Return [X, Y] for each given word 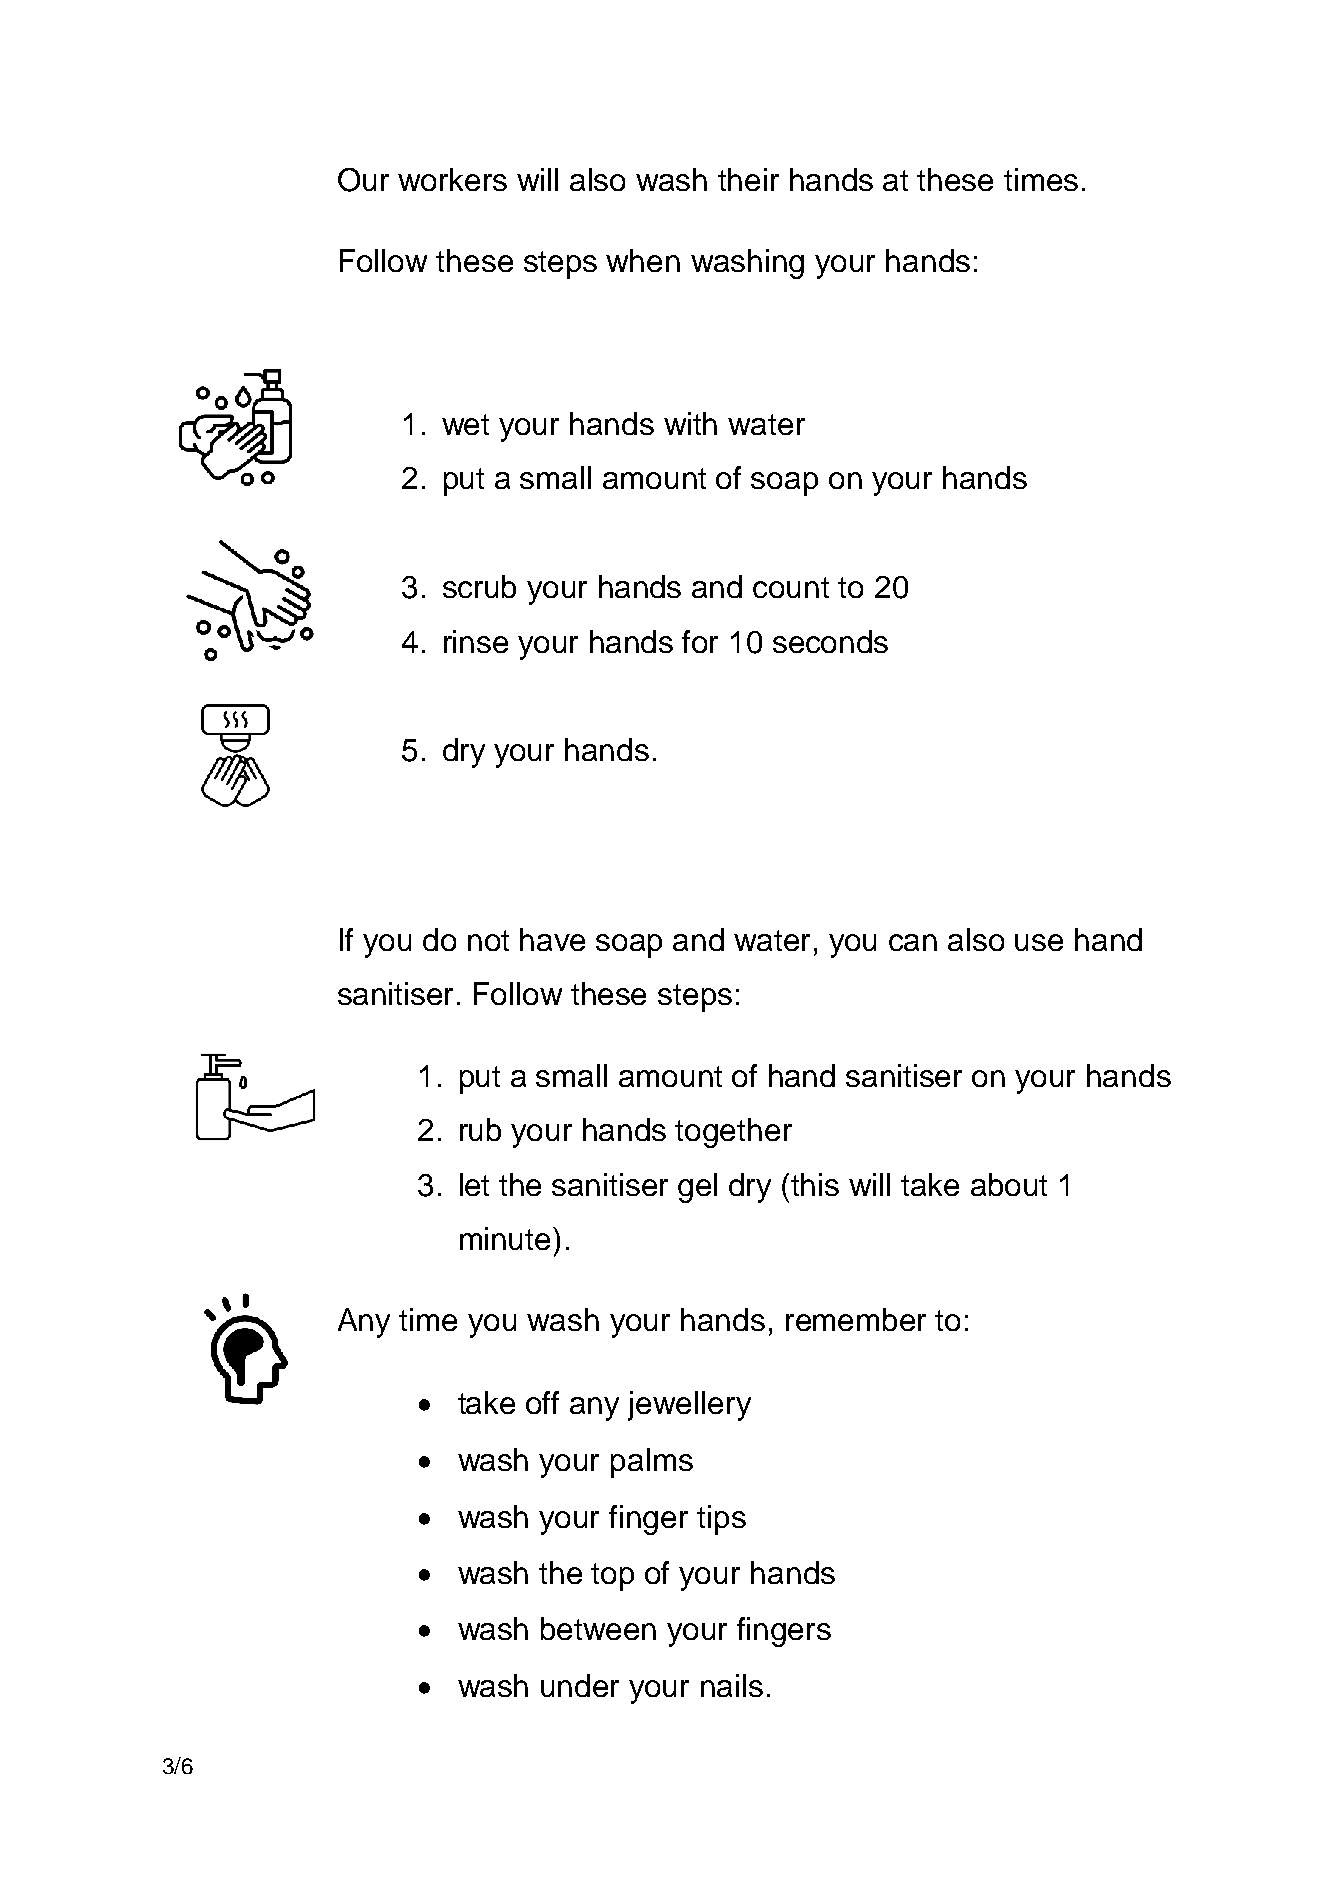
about [1009, 1184]
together [733, 1133]
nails [732, 1685]
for [700, 641]
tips [721, 1520]
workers [452, 179]
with [690, 423]
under [580, 1685]
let [474, 1184]
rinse [476, 641]
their [748, 179]
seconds [830, 641]
